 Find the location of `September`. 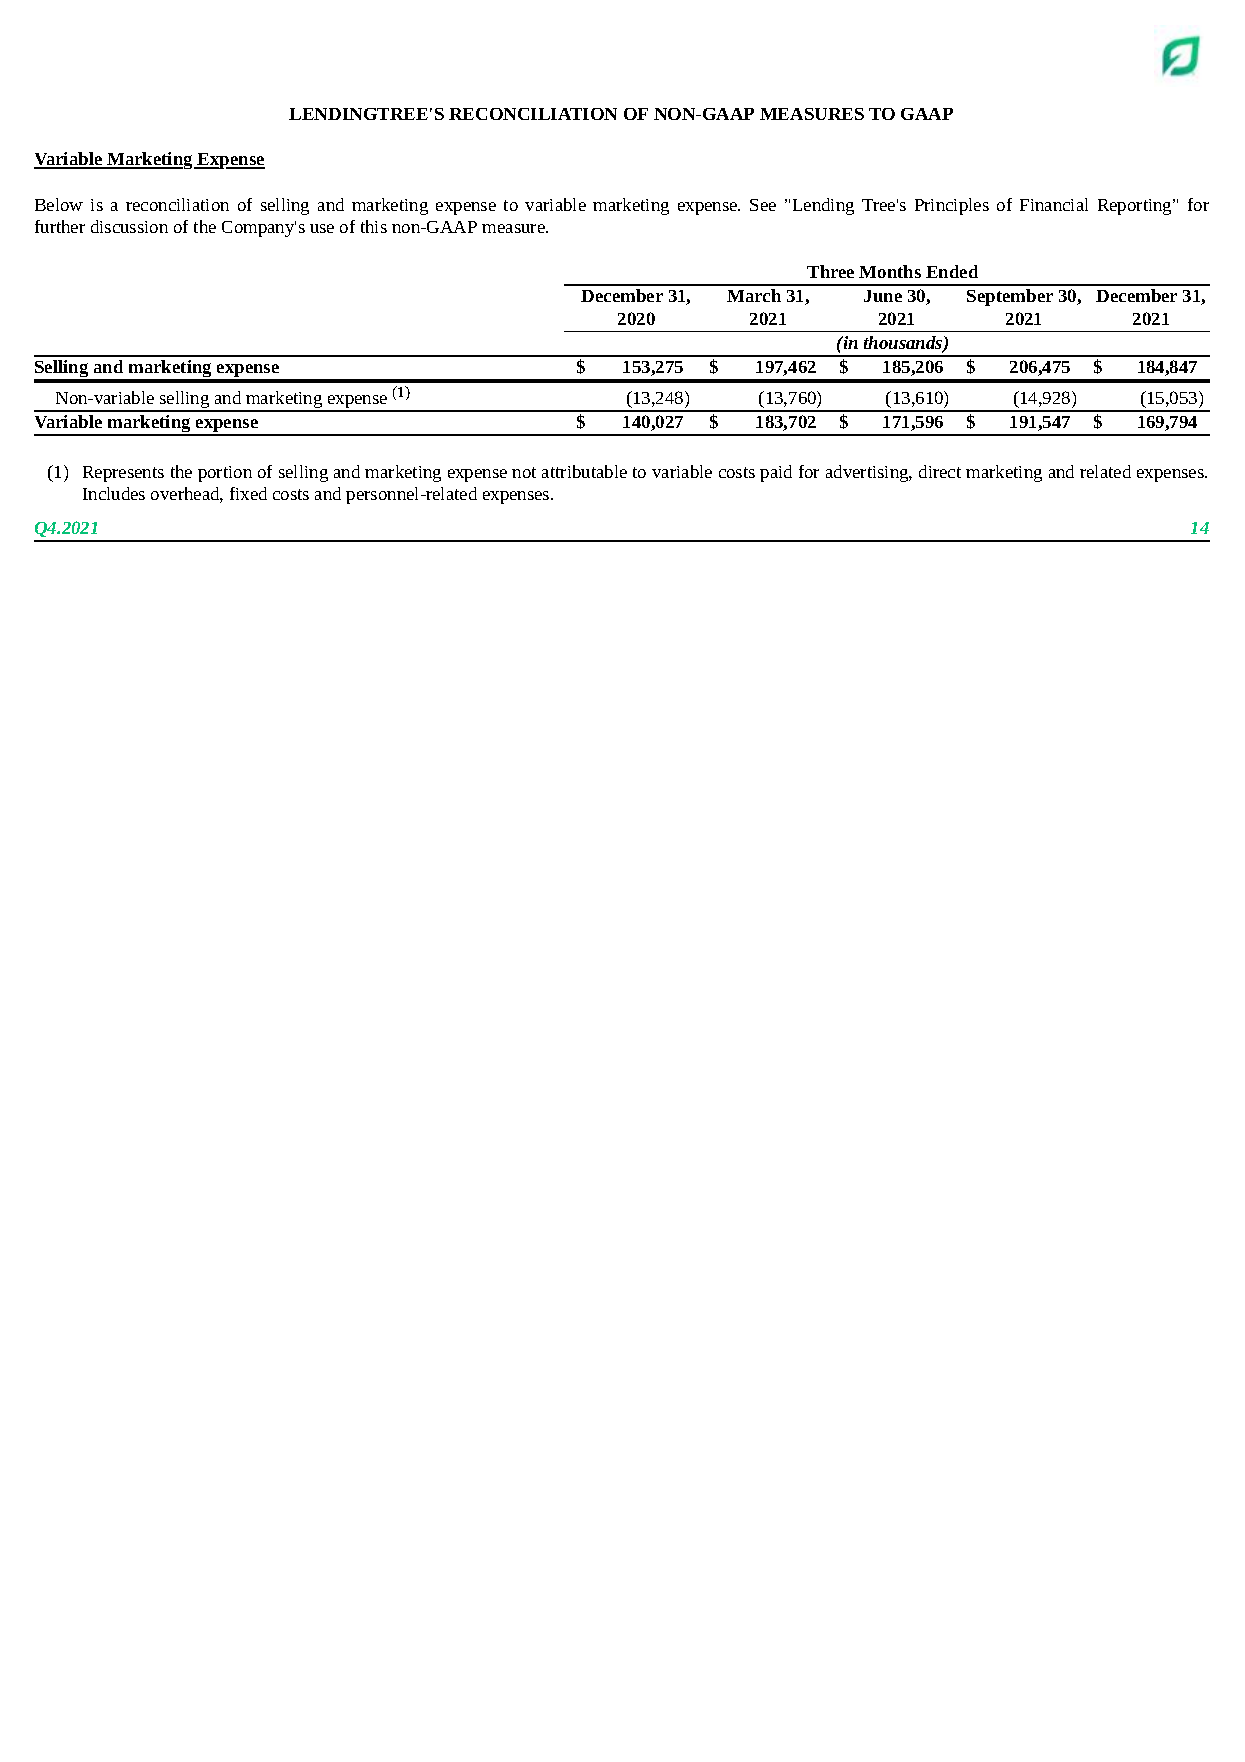

September is located at coordinates (1010, 297).
